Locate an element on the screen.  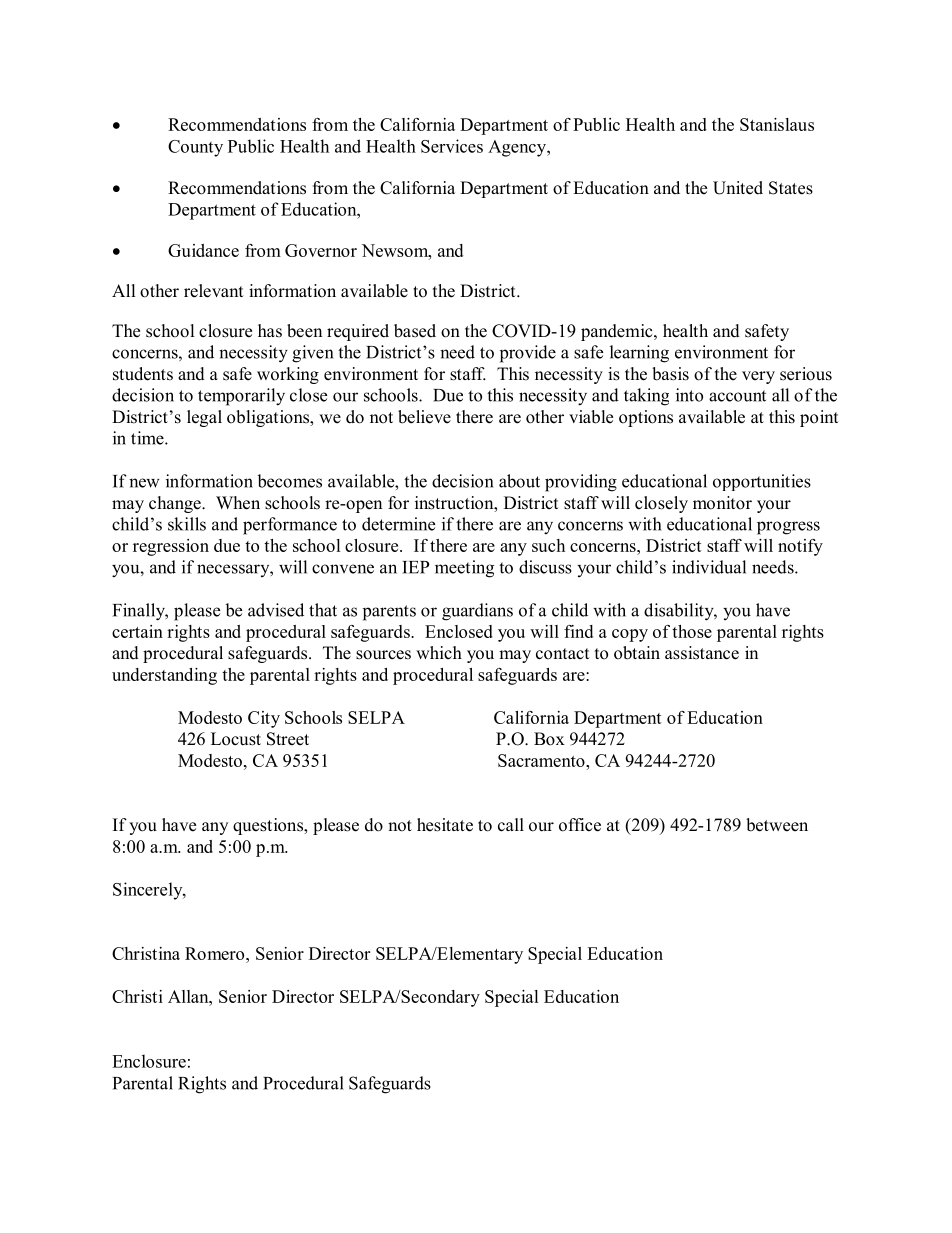
United is located at coordinates (738, 188).
